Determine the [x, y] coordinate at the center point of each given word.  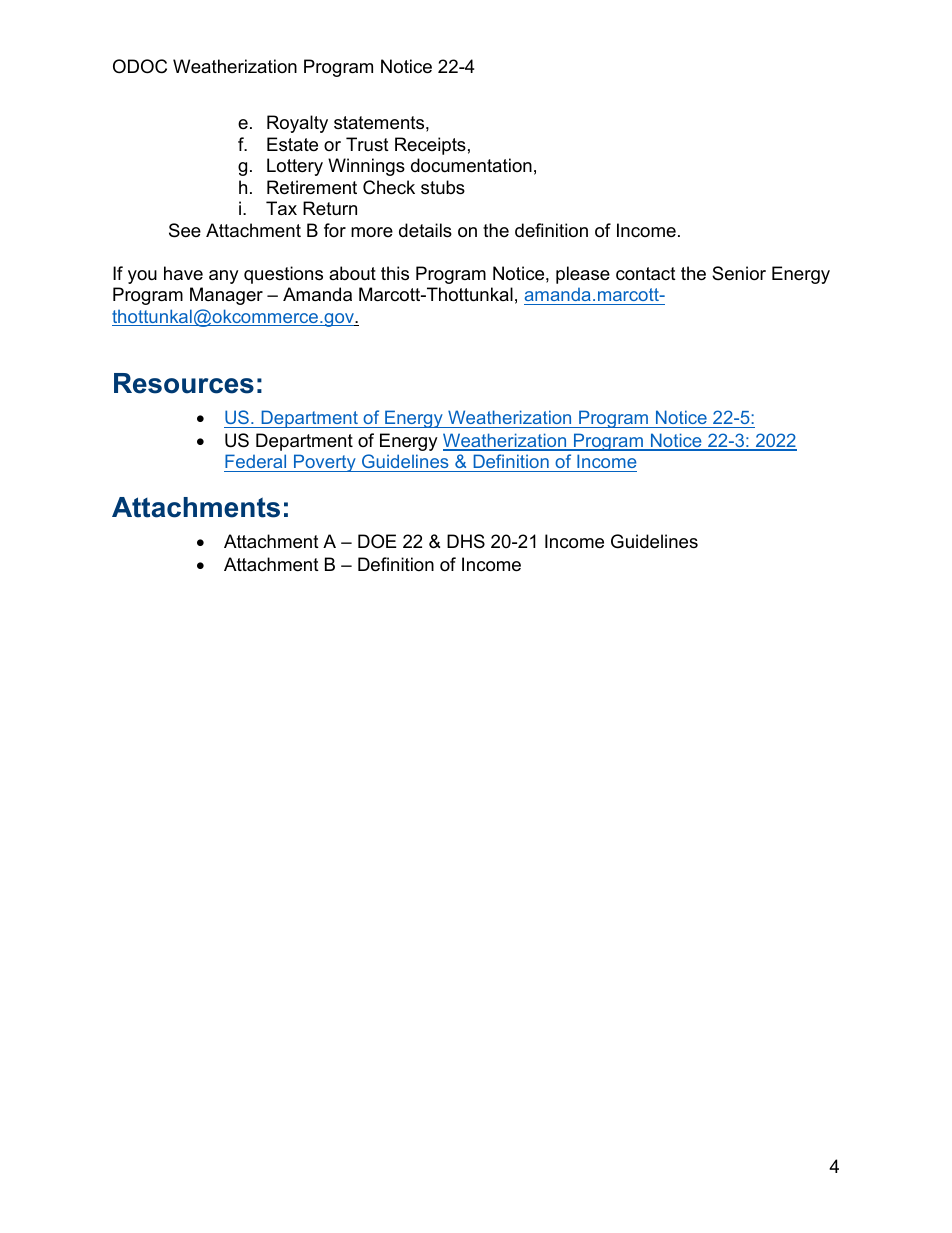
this [395, 273]
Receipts [430, 146]
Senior [739, 273]
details [425, 230]
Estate [292, 144]
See [185, 230]
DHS [466, 541]
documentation [471, 165]
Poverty [325, 463]
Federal [255, 461]
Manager [226, 296]
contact [646, 274]
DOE [377, 541]
